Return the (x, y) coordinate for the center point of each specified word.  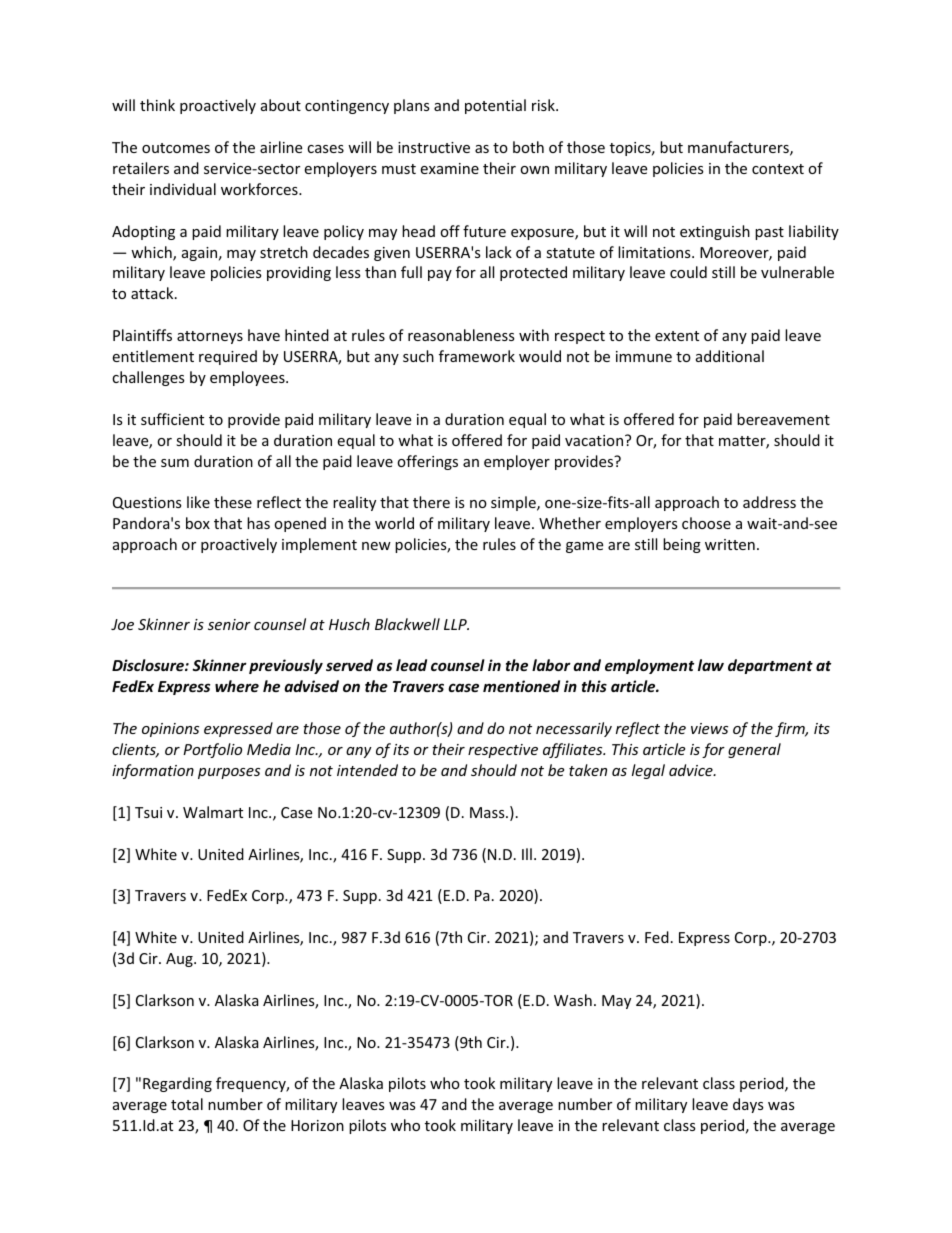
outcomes (176, 148)
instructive (434, 147)
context (778, 169)
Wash (573, 1000)
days (748, 1105)
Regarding (177, 1084)
